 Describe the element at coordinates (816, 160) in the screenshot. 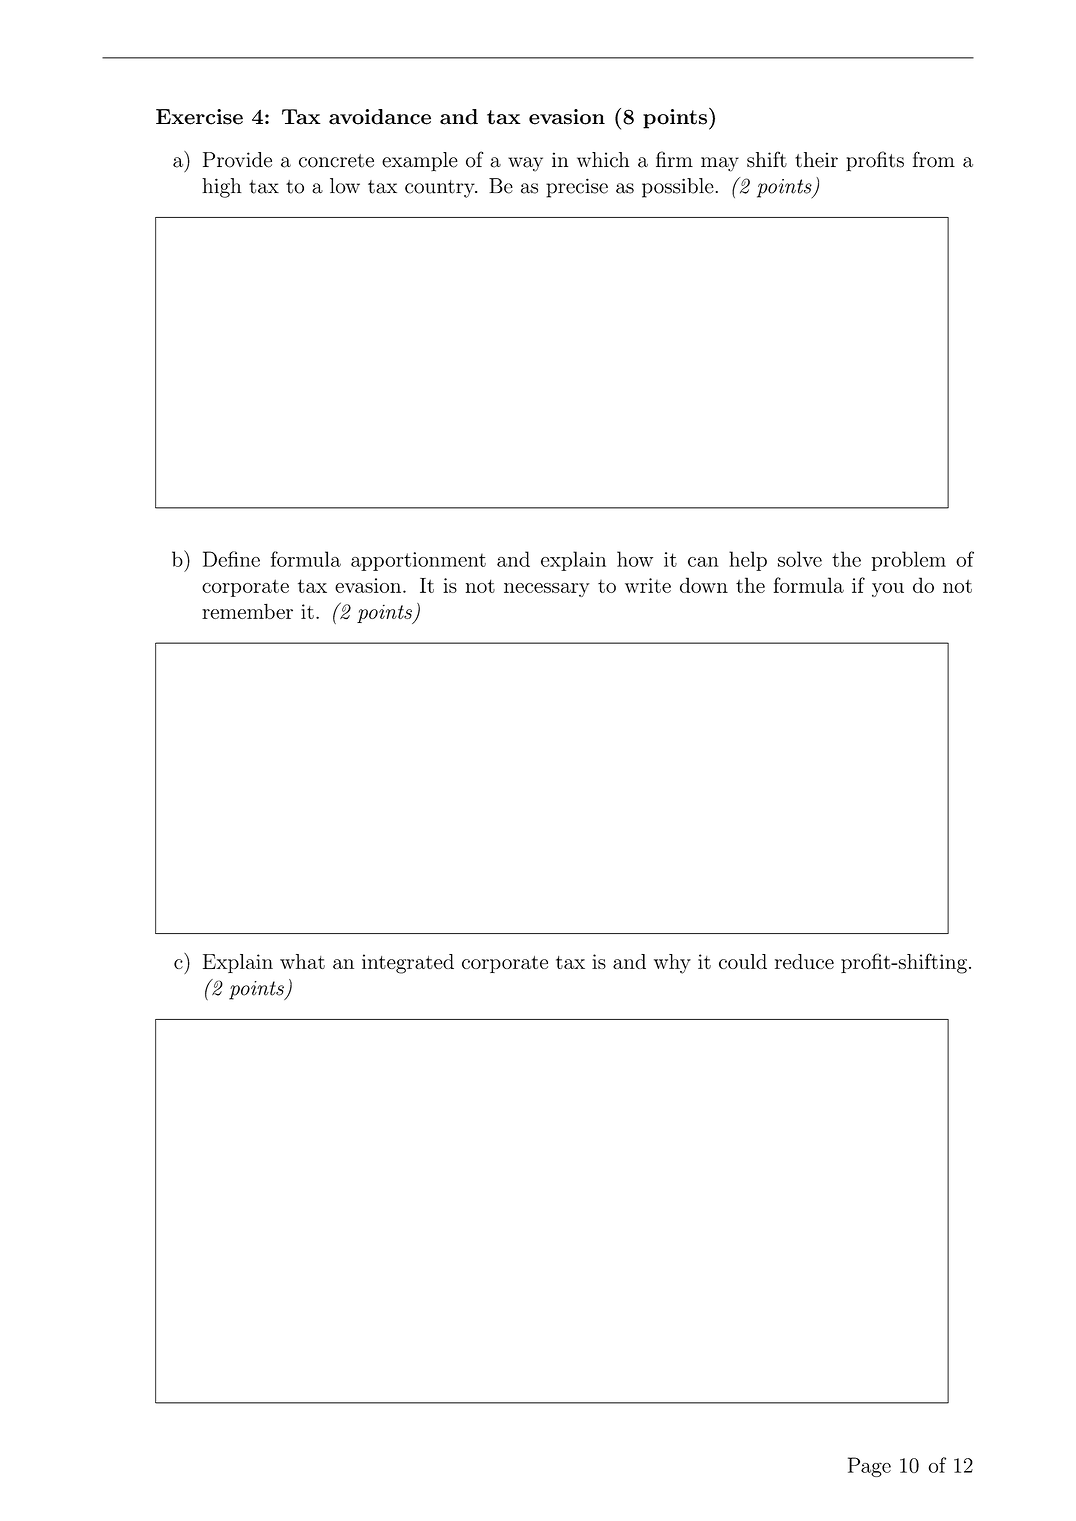

I see `their` at that location.
